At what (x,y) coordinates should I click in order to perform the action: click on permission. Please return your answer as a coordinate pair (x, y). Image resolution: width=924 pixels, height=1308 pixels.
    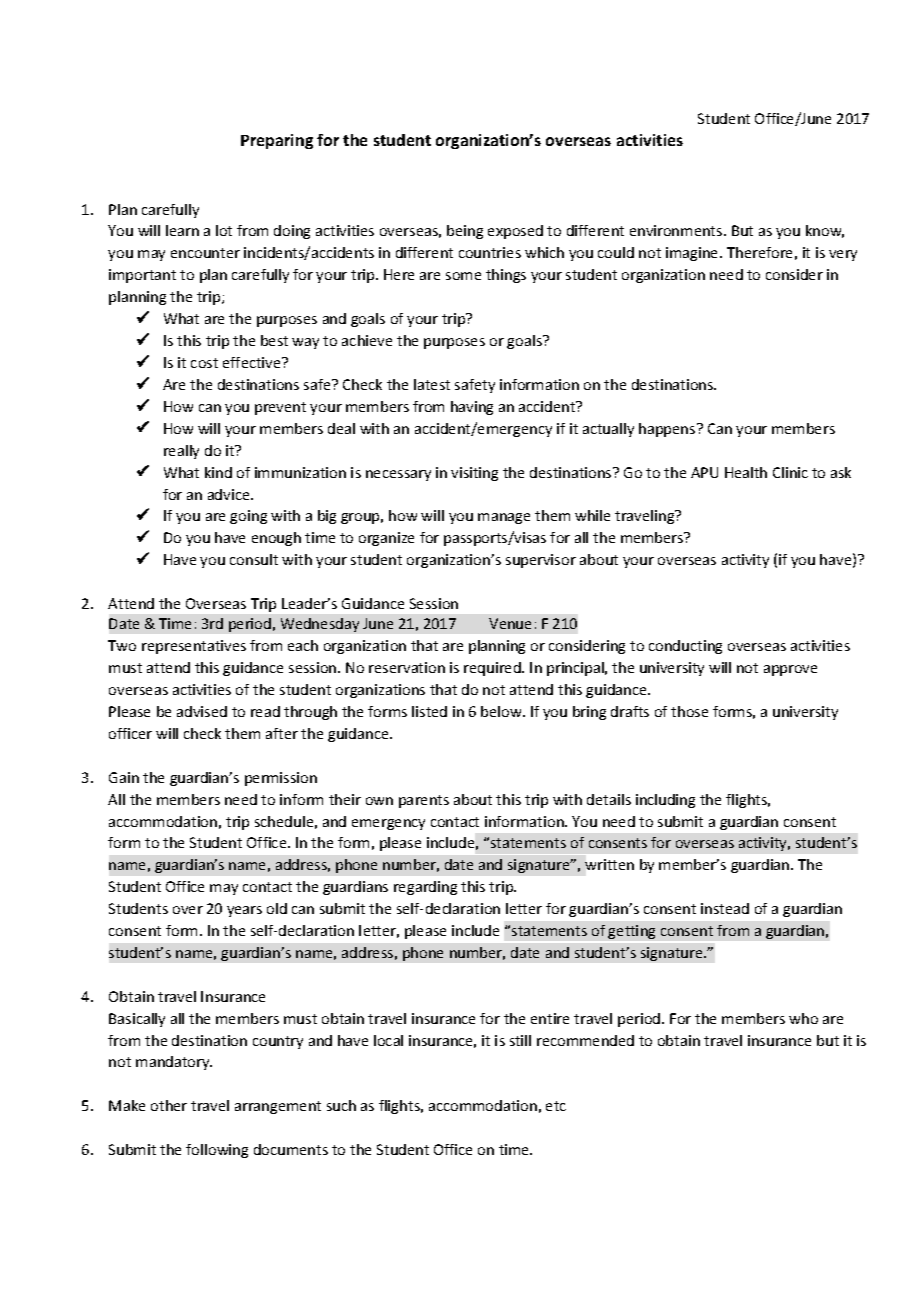
    Looking at the image, I should click on (281, 779).
